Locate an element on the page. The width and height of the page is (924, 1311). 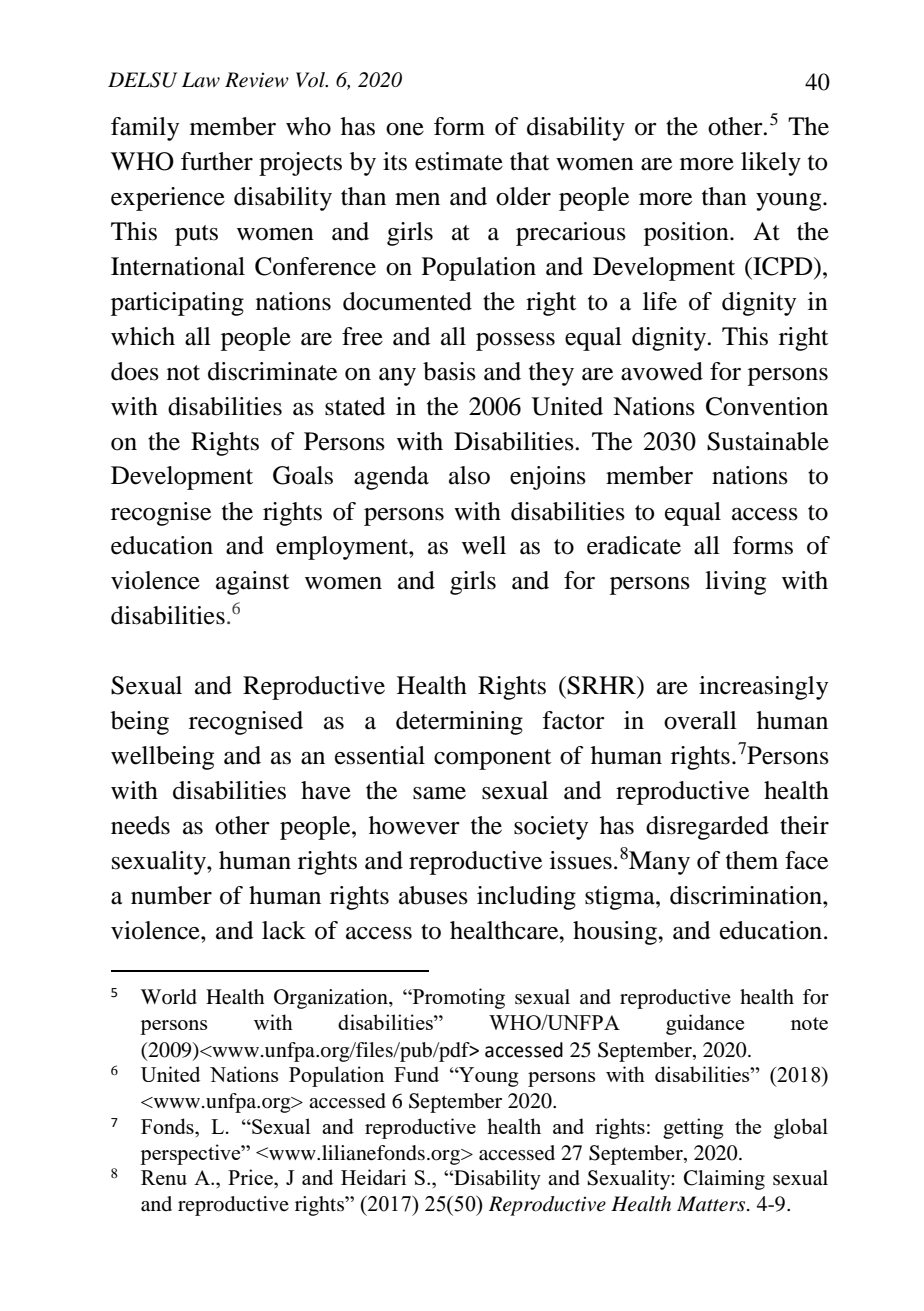
Sustainable is located at coordinates (768, 441).
